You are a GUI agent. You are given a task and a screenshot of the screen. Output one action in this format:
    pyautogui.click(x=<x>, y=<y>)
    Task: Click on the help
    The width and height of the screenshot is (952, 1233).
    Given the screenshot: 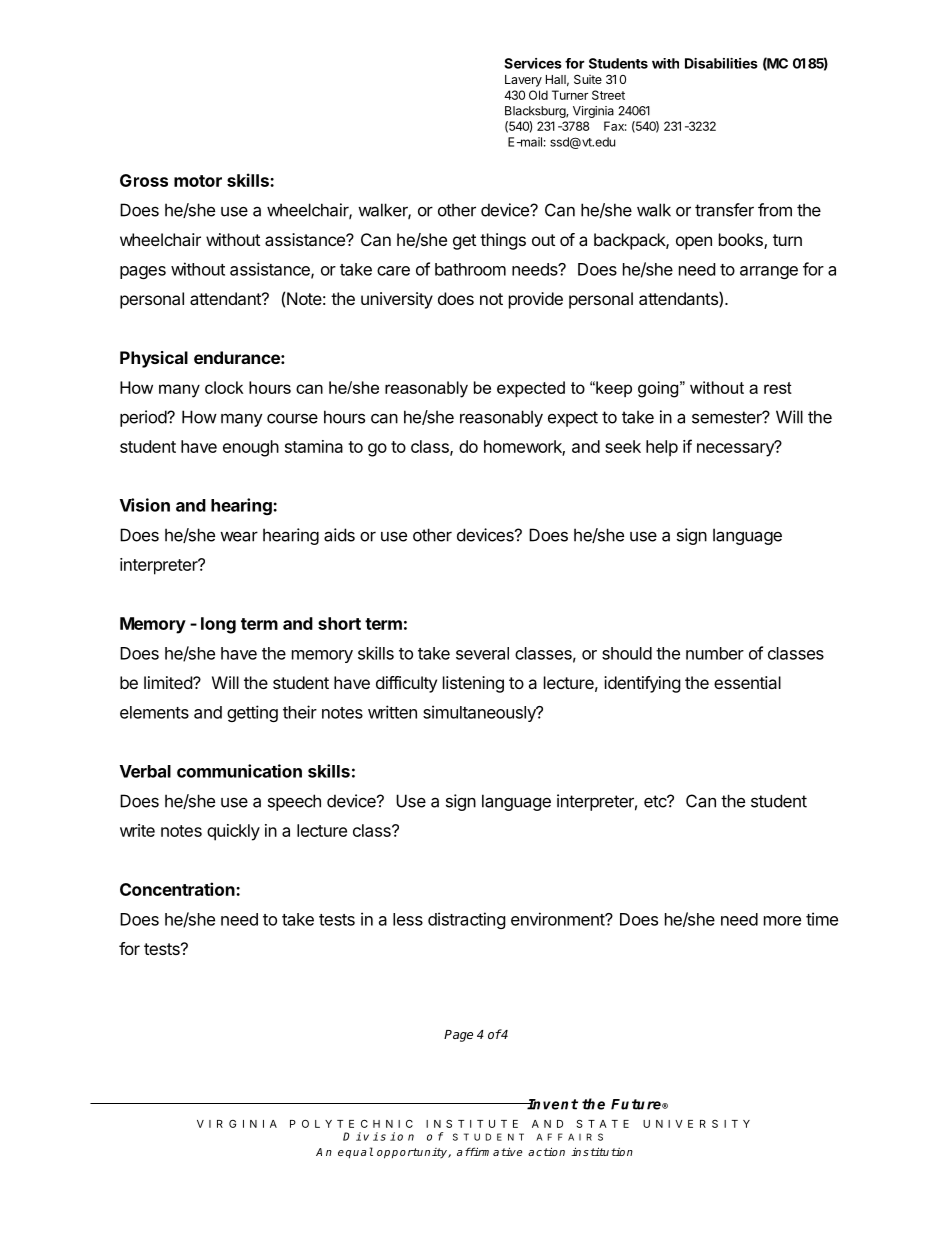 What is the action you would take?
    pyautogui.click(x=662, y=448)
